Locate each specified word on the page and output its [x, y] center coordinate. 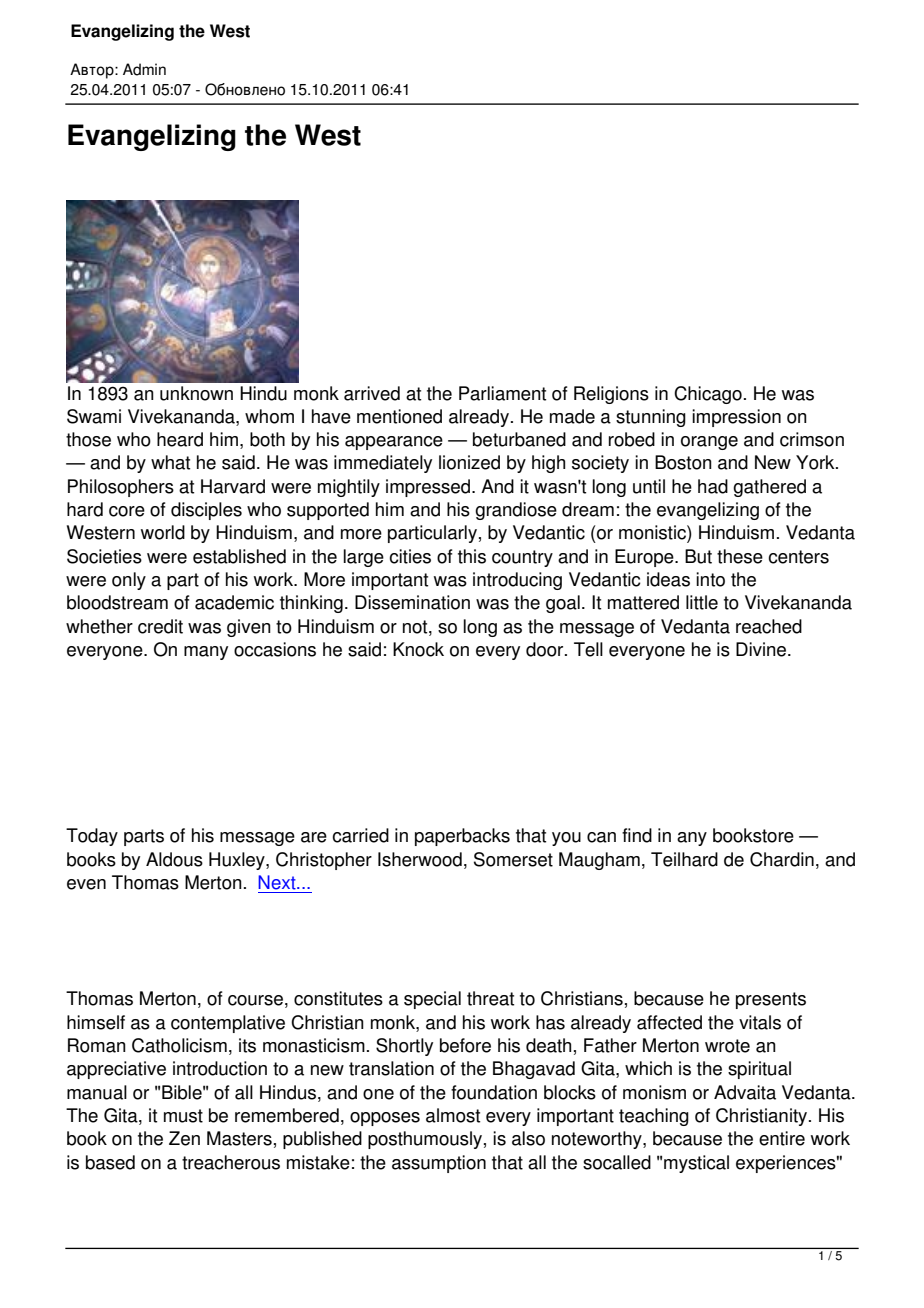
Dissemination [412, 602]
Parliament [502, 393]
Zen [184, 1138]
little [702, 602]
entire [782, 1138]
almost [453, 1115]
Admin [144, 69]
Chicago [708, 395]
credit [160, 626]
